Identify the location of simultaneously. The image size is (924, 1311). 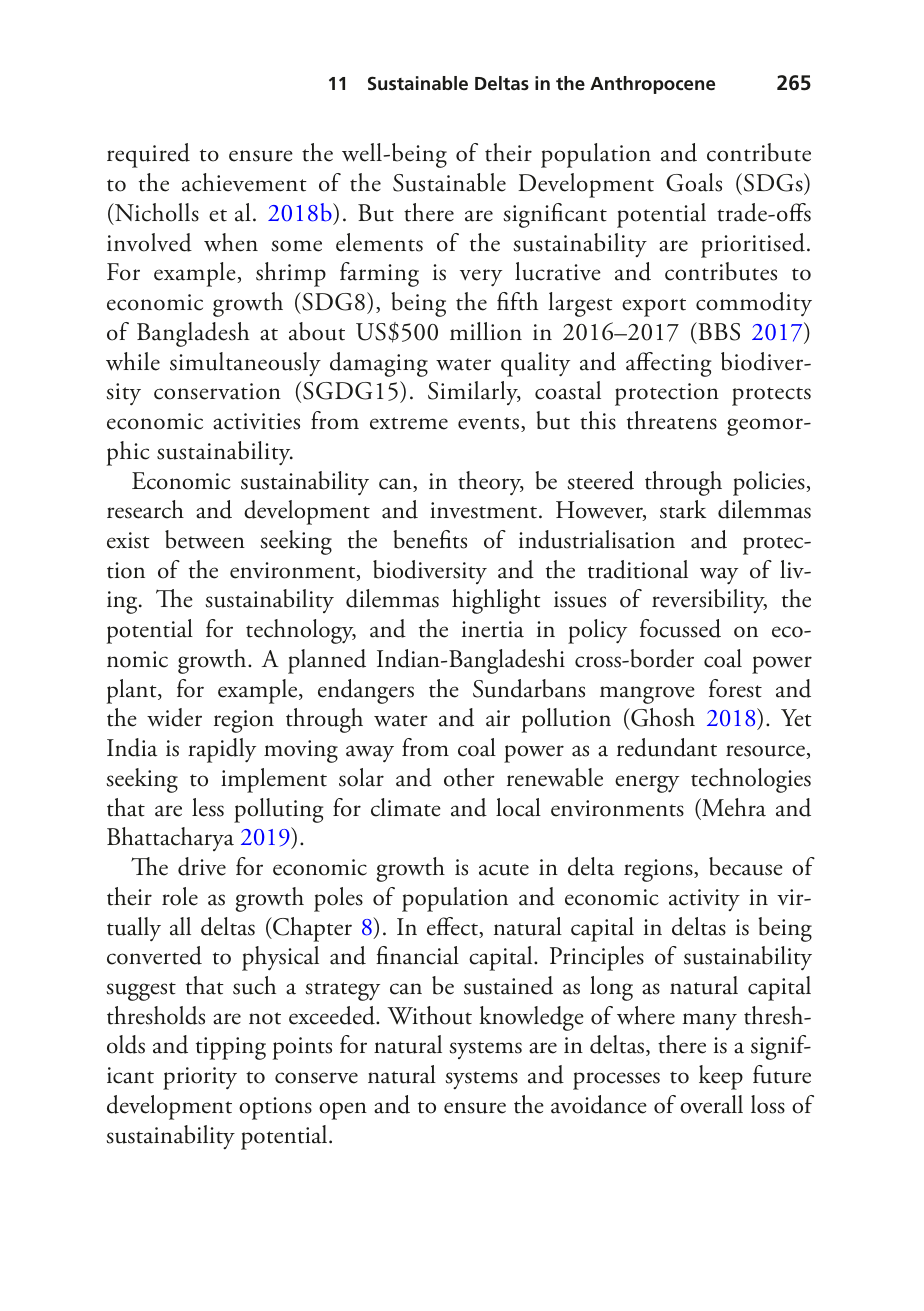
(245, 364).
